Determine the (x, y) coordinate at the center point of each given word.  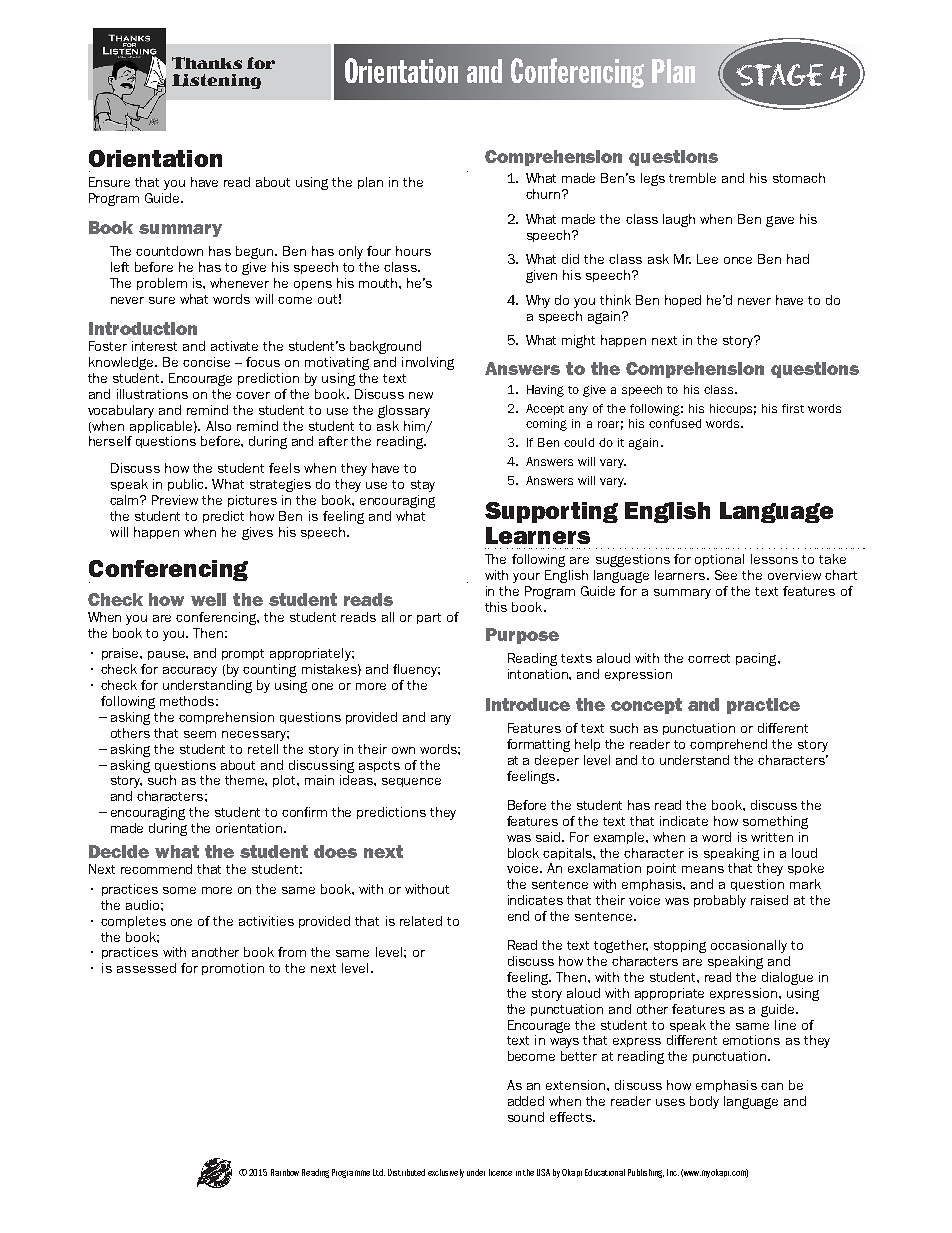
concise (206, 362)
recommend (156, 869)
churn (543, 194)
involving (428, 363)
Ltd (379, 1172)
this (496, 607)
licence (500, 1172)
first (793, 408)
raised (769, 900)
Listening (216, 81)
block (523, 853)
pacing (757, 659)
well (208, 599)
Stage (779, 75)
